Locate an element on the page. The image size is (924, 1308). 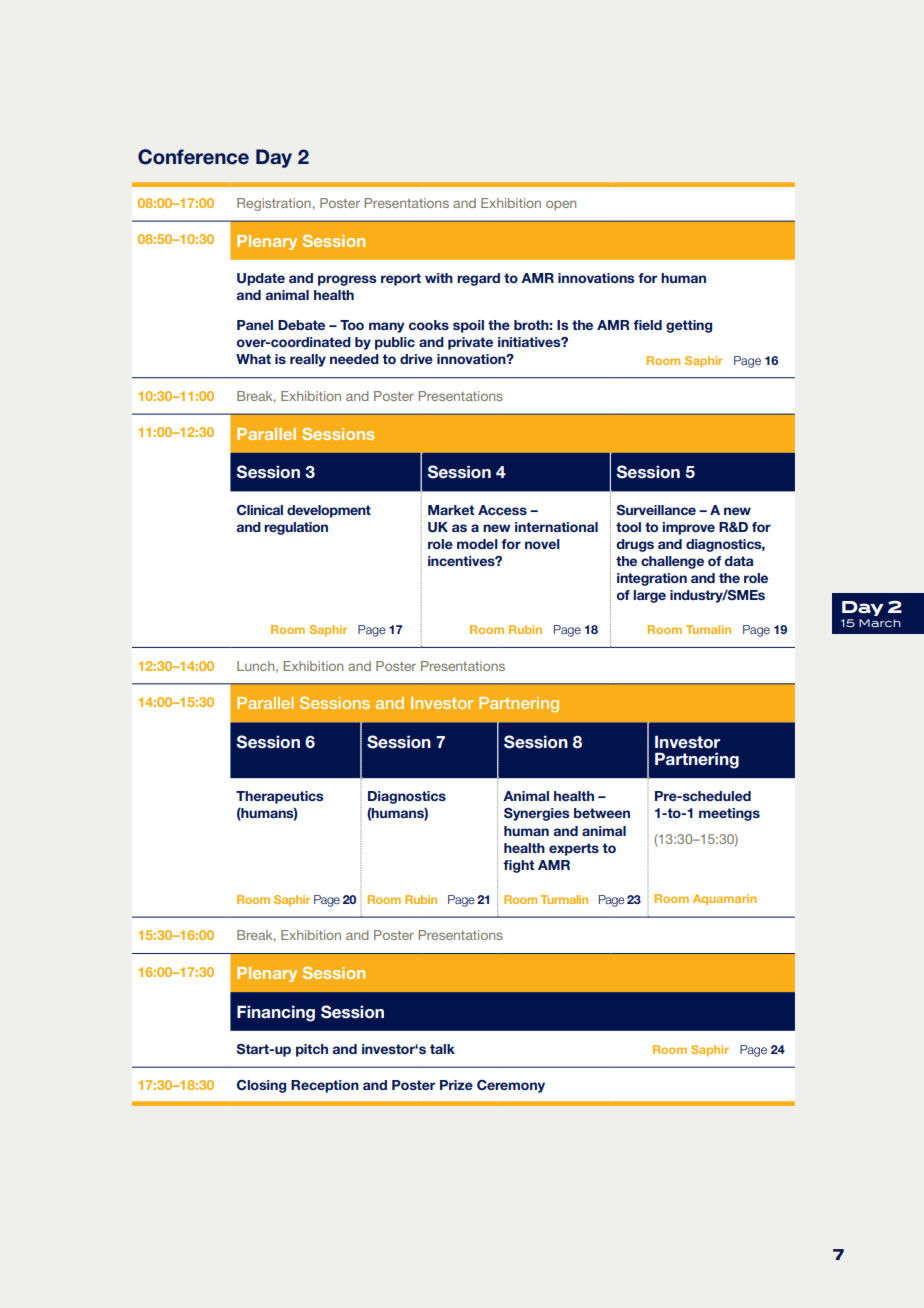
pitch is located at coordinates (312, 1050).
